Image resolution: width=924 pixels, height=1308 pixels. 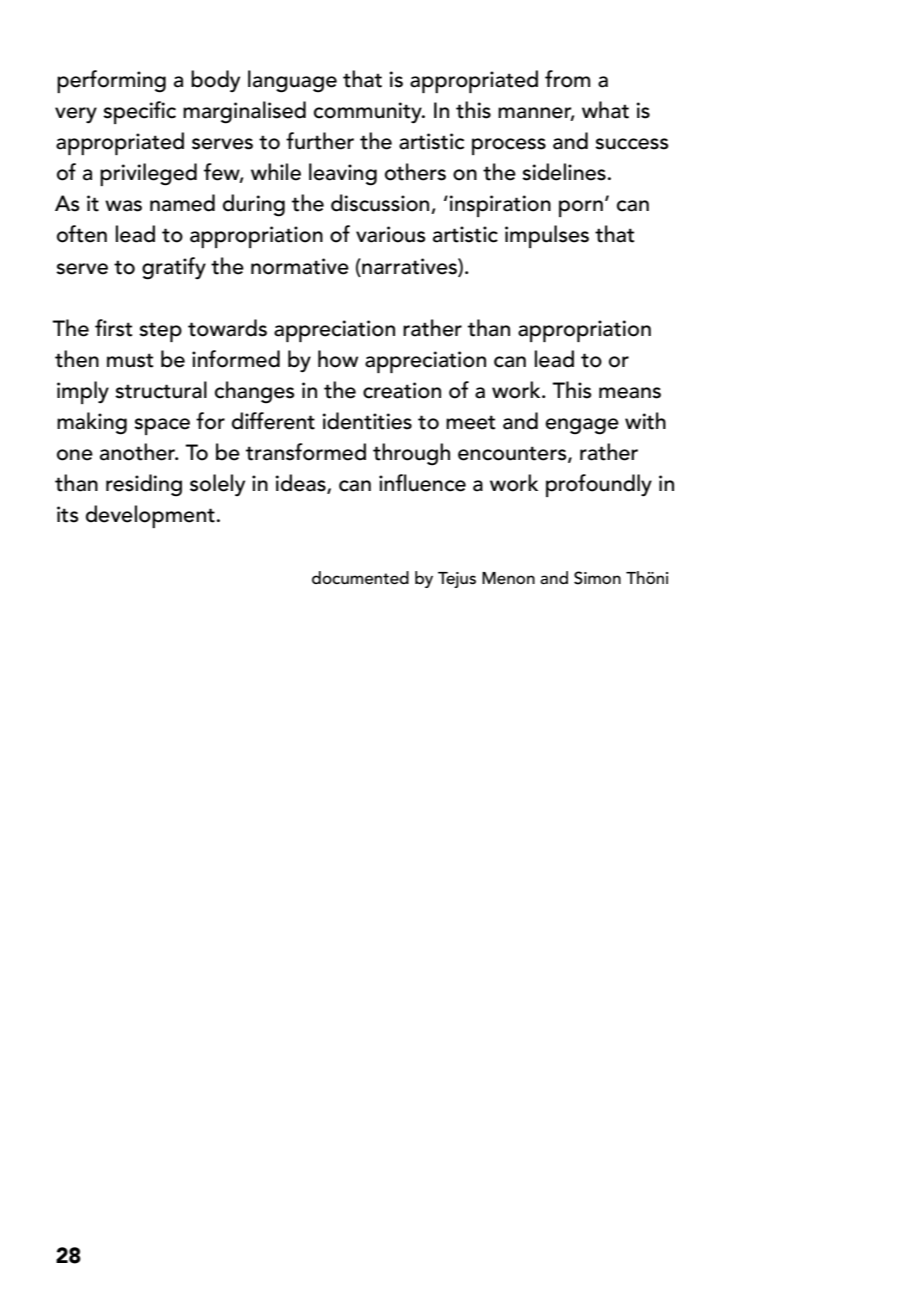 I want to click on documented, so click(x=360, y=578).
